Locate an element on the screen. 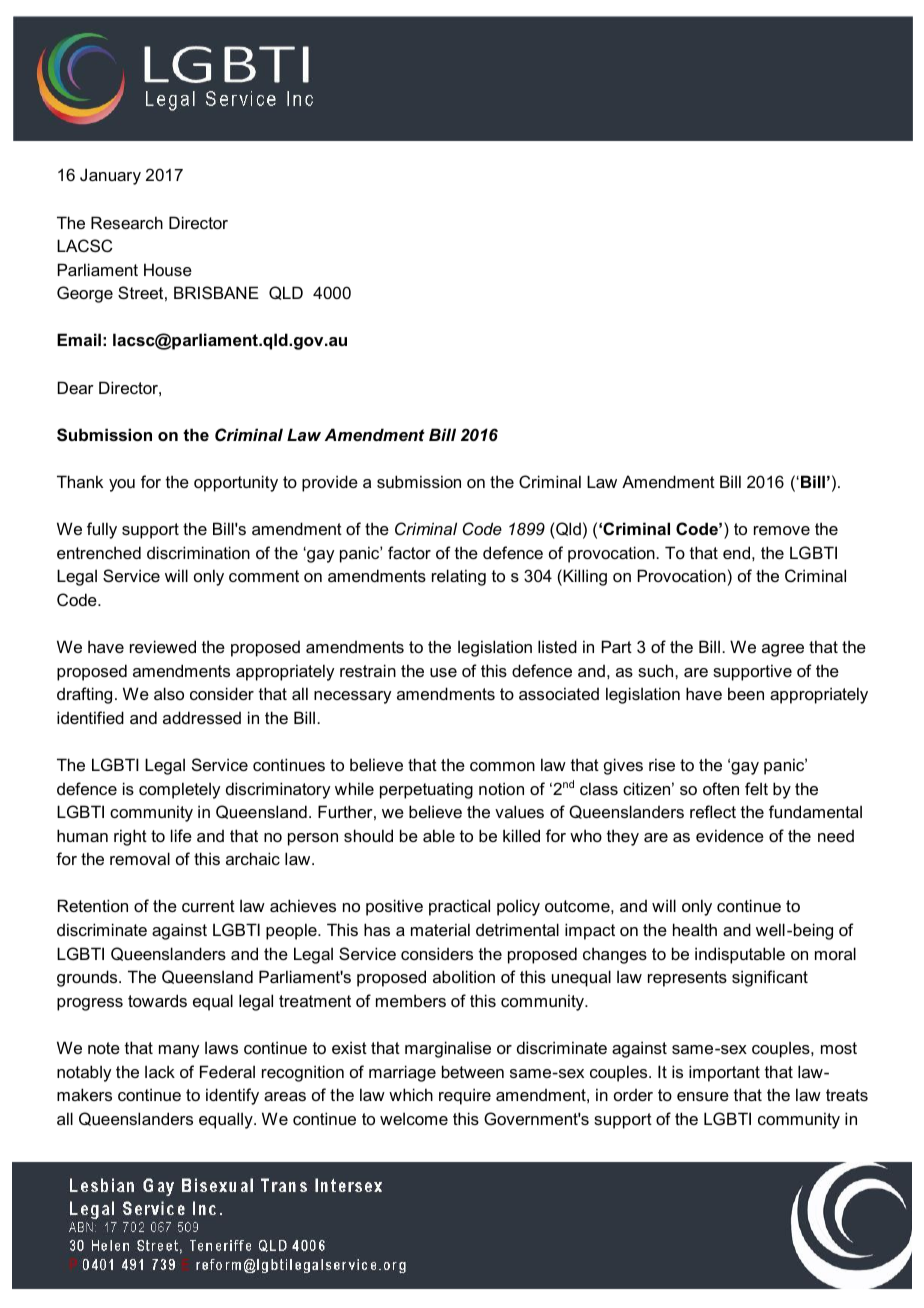 The image size is (924, 1308). Research is located at coordinates (127, 222).
